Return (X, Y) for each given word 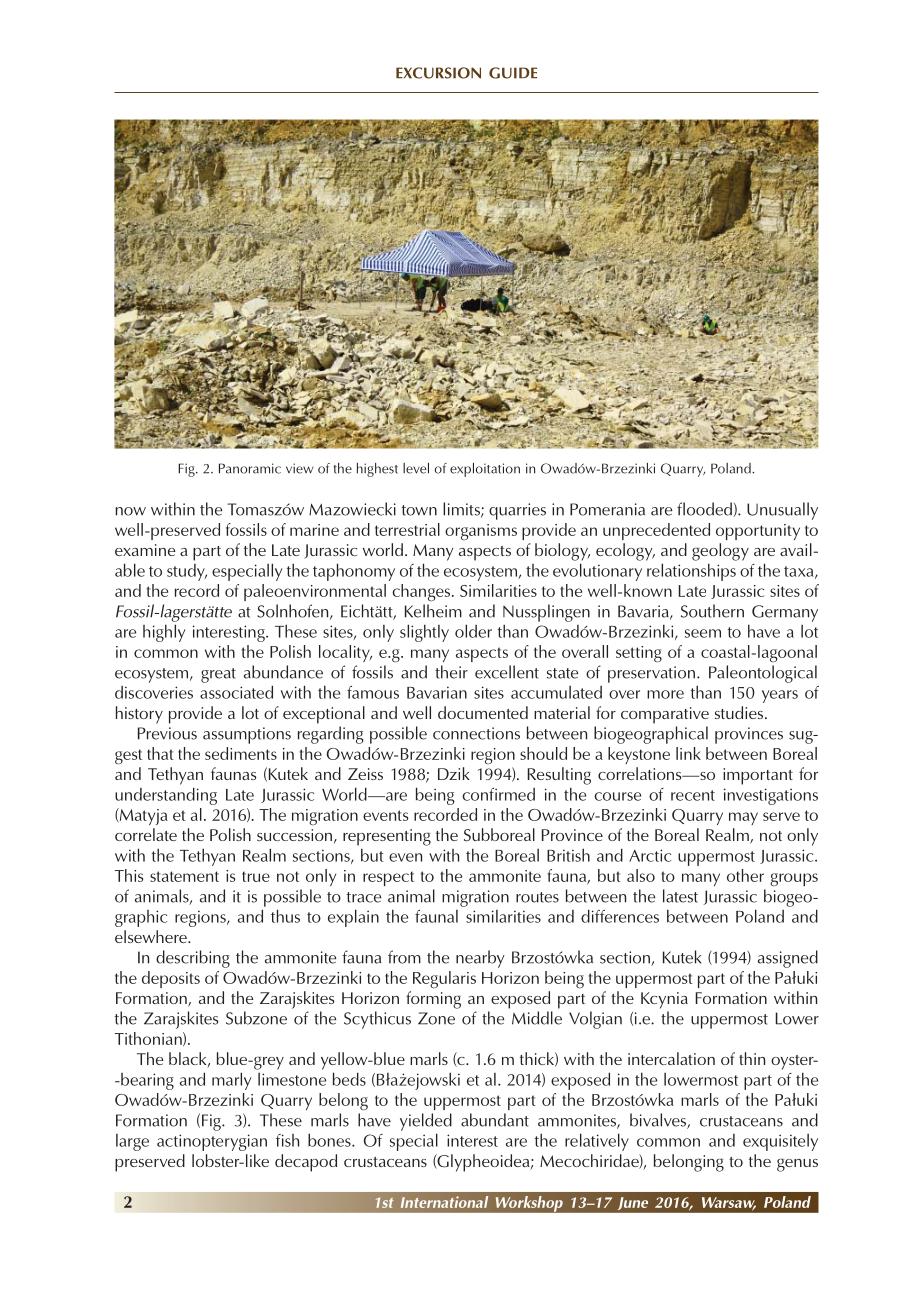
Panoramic (250, 468)
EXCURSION (438, 73)
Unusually (782, 511)
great (218, 675)
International (444, 1202)
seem (703, 633)
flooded (704, 509)
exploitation (485, 470)
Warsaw (729, 1203)
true (256, 876)
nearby (480, 959)
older (473, 631)
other (745, 875)
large (132, 1142)
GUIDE (513, 73)
